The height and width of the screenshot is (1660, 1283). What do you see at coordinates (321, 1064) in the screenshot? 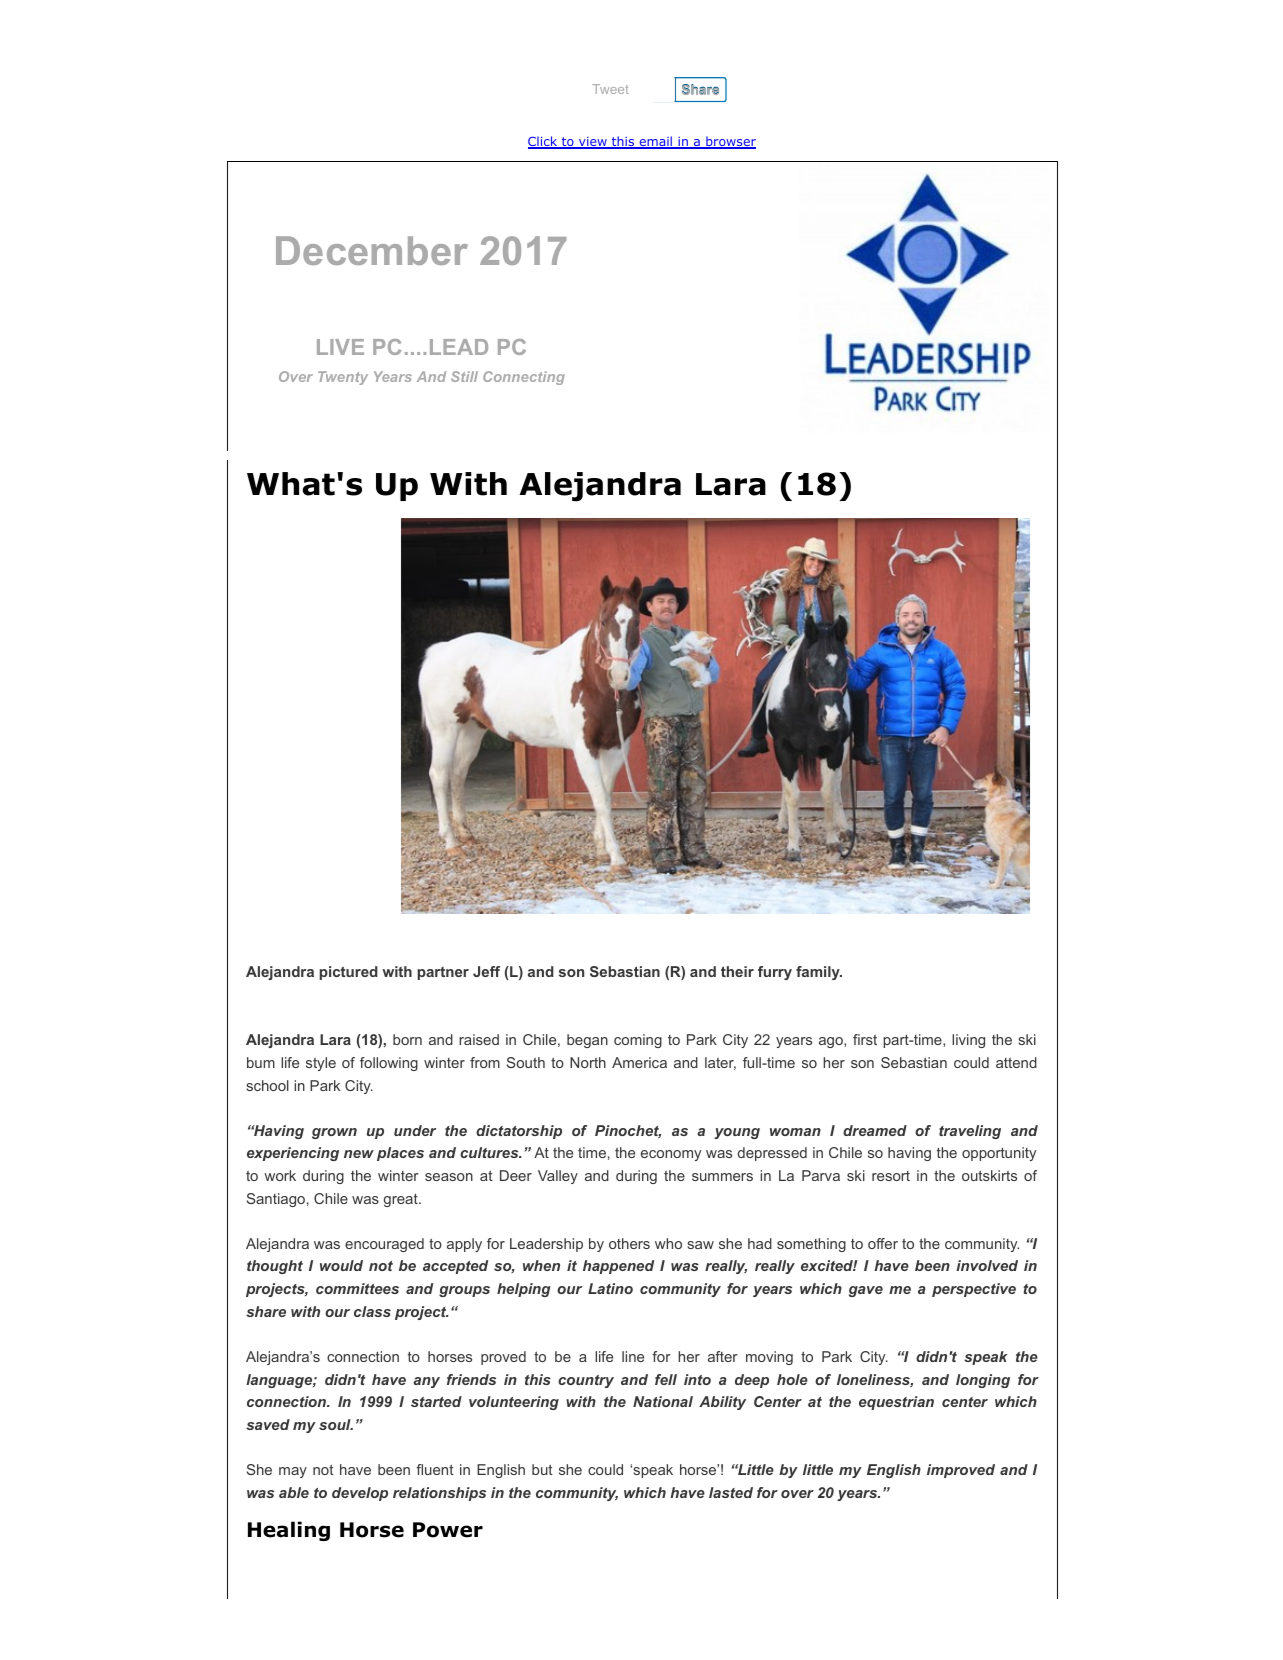
I see `style` at bounding box center [321, 1064].
